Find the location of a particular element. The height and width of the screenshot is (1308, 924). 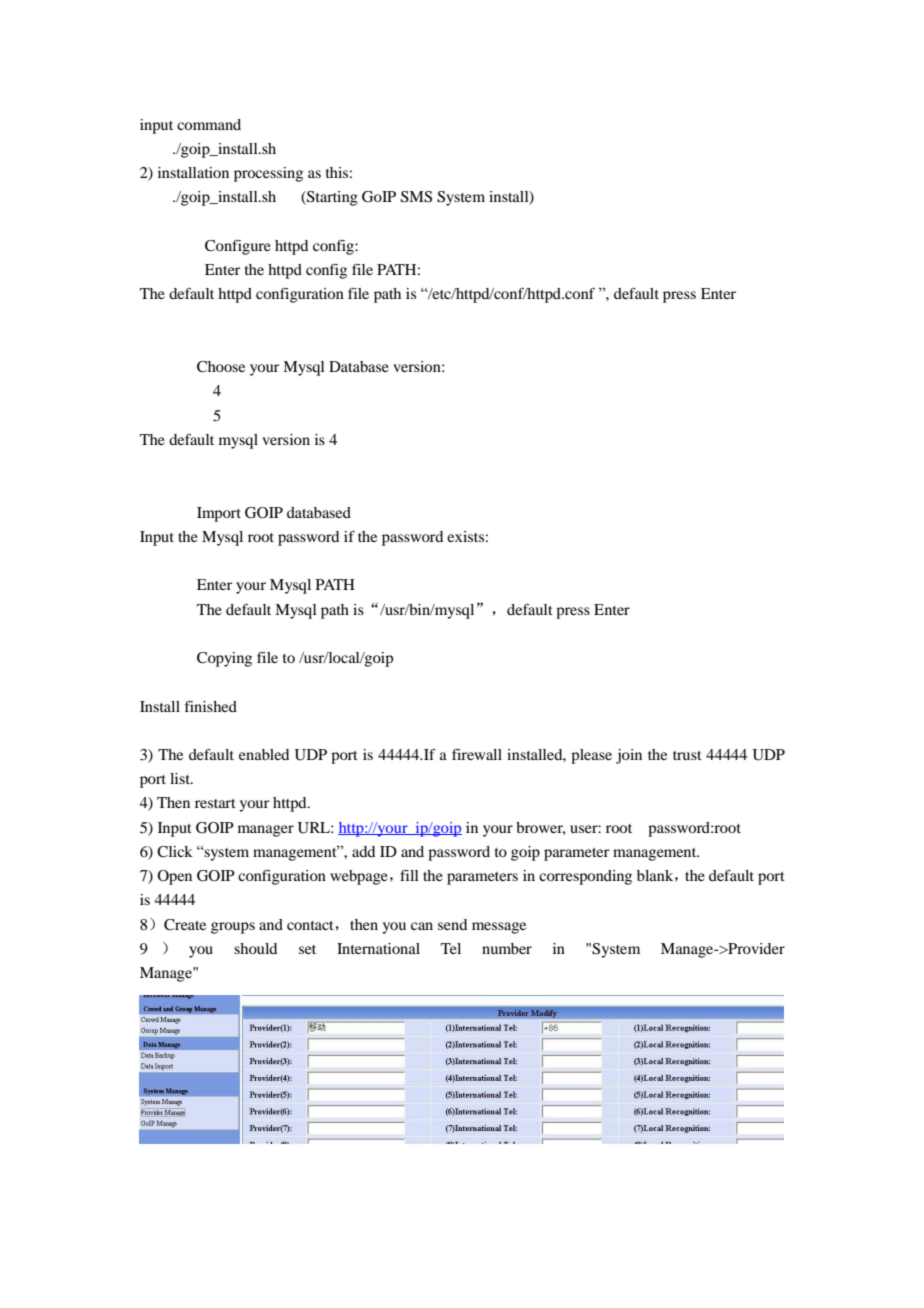

firewall is located at coordinates (477, 754).
